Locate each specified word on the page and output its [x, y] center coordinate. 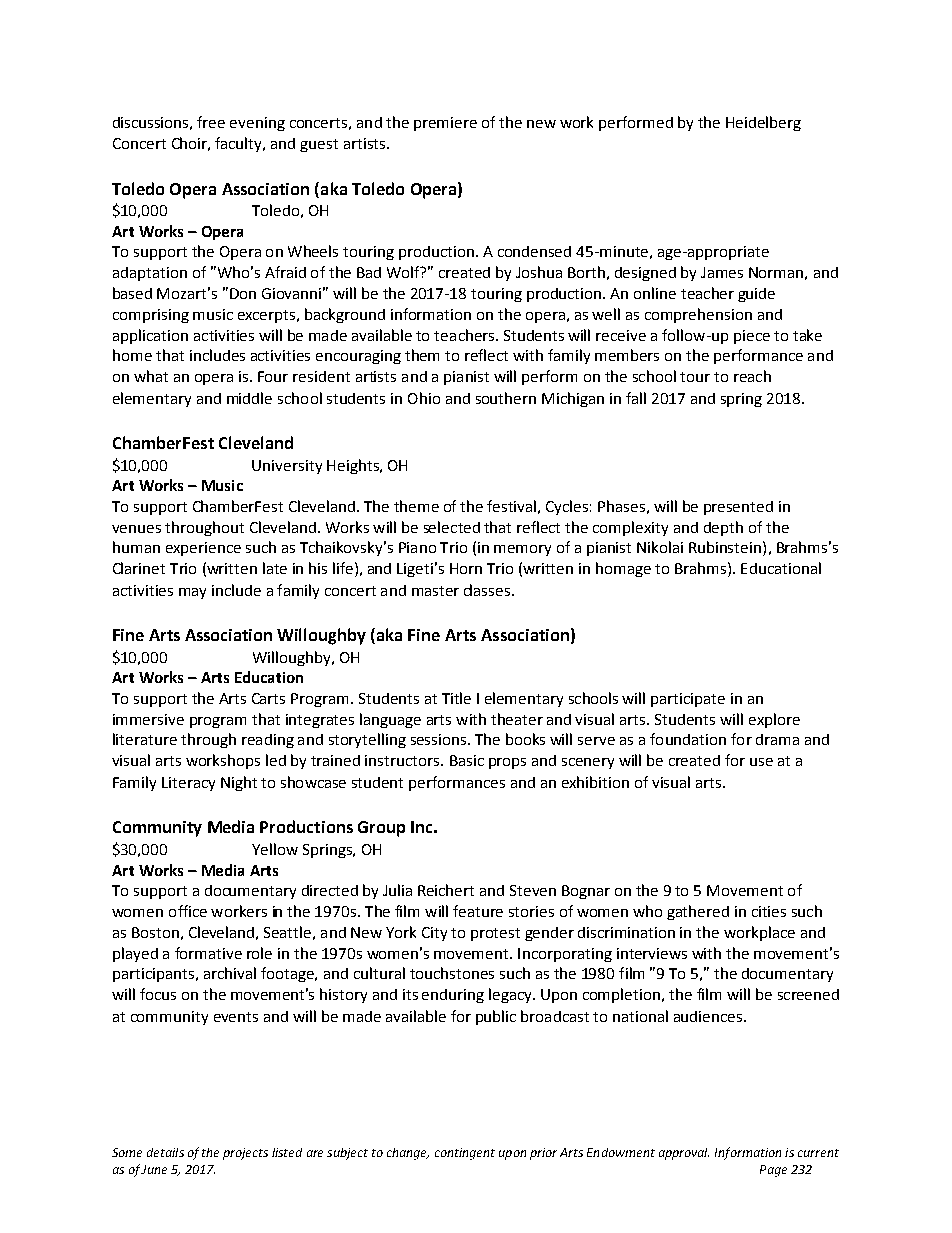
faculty [240, 144]
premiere [445, 124]
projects [245, 1154]
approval [684, 1154]
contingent [465, 1154]
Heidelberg [763, 123]
